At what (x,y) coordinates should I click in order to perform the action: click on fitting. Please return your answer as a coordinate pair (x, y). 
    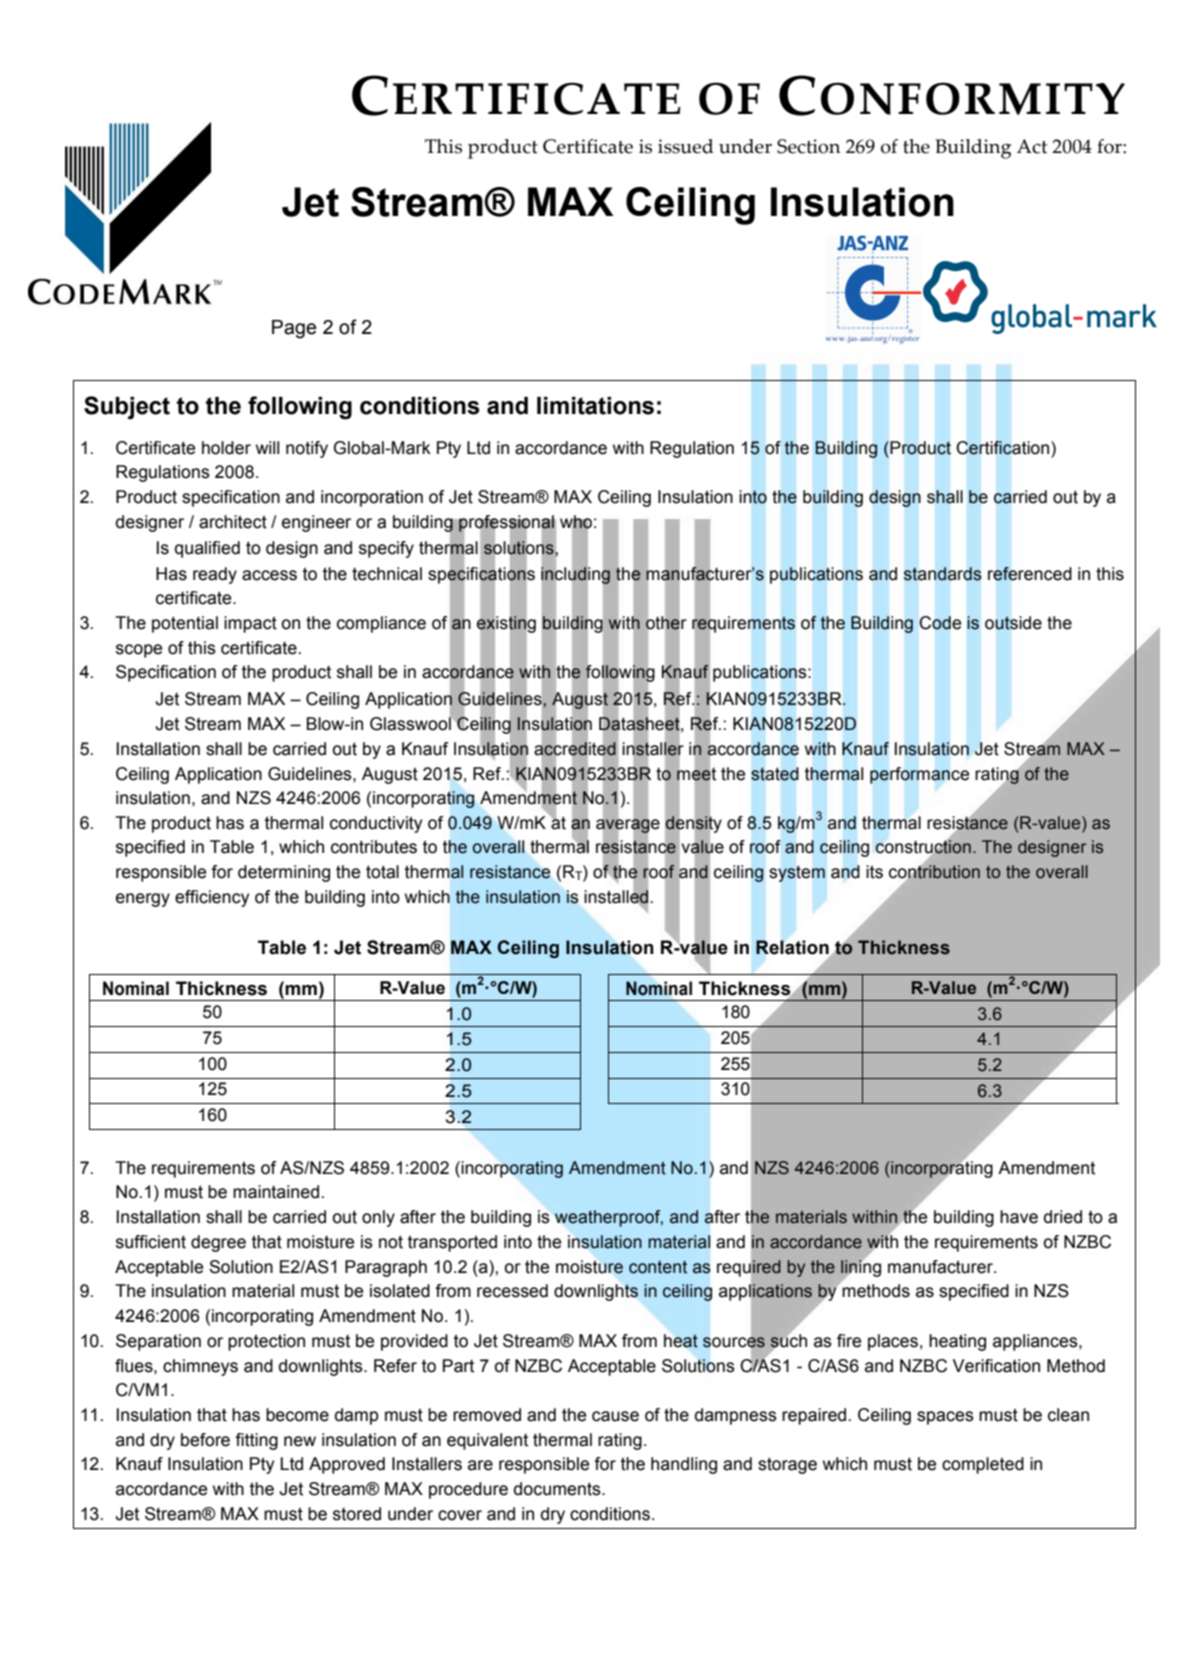
    Looking at the image, I should click on (256, 1441).
